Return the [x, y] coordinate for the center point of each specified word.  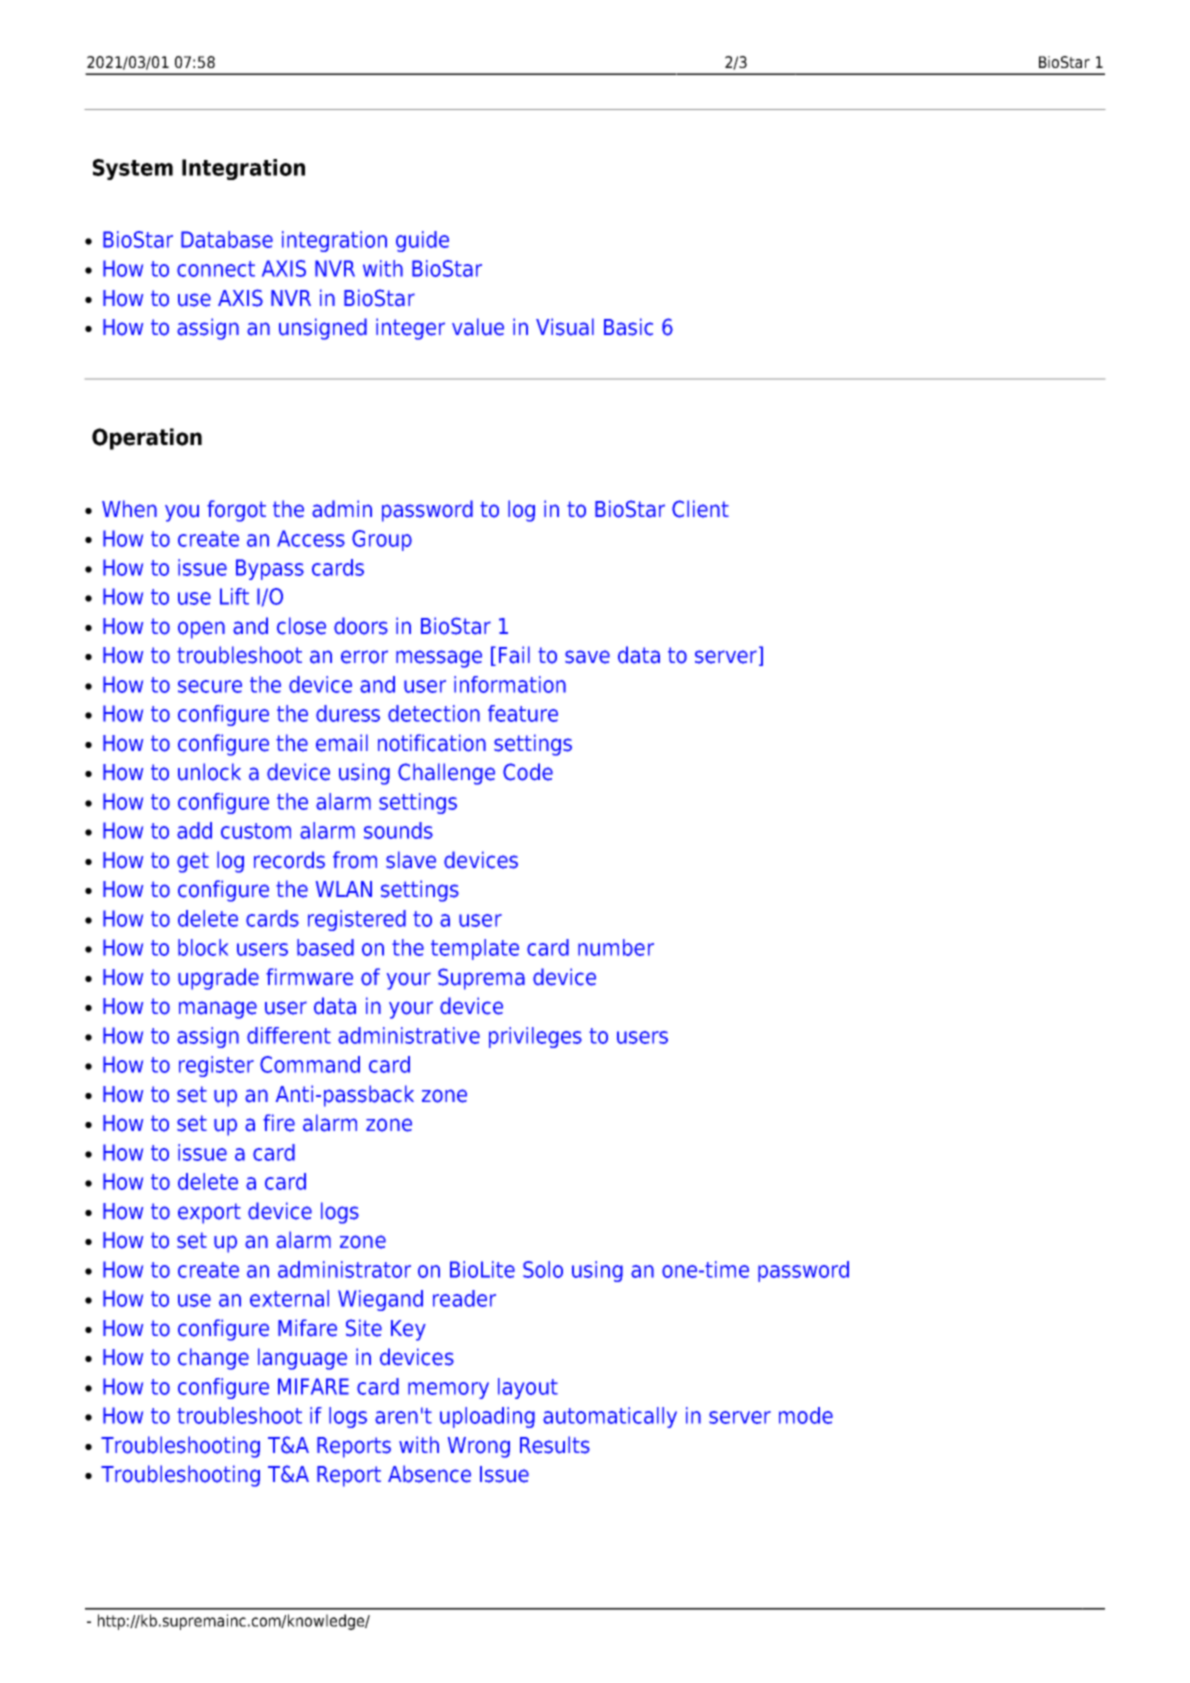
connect [216, 269]
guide [422, 241]
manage [218, 1010]
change [213, 1359]
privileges [535, 1037]
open [201, 630]
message [439, 659]
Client [700, 509]
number [616, 947]
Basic [628, 327]
